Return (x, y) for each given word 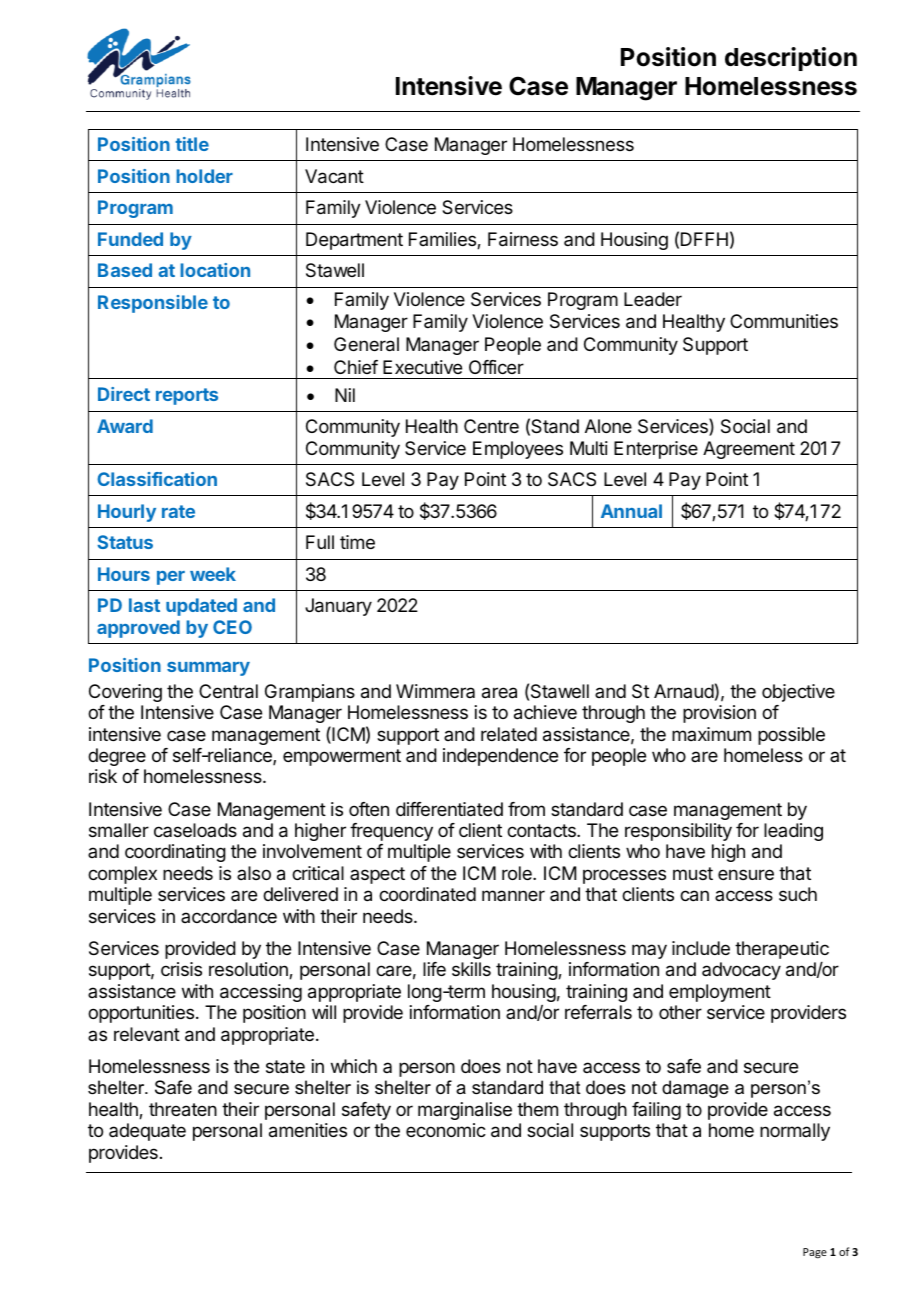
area (499, 693)
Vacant (334, 176)
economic (446, 1130)
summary (208, 669)
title (192, 144)
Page (815, 1253)
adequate (147, 1132)
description (791, 59)
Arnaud (684, 691)
